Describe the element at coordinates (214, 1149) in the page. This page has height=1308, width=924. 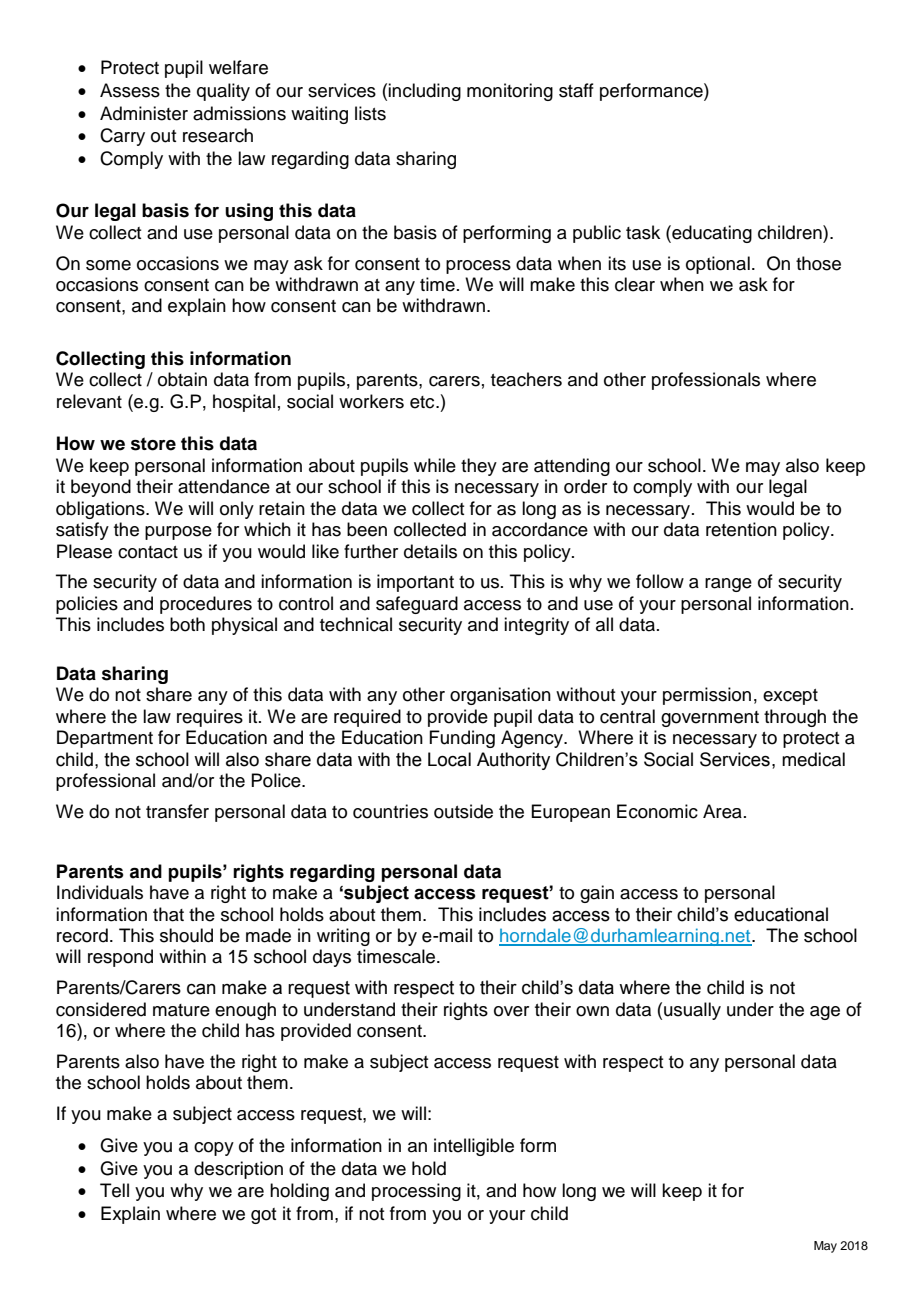
I see `copy` at that location.
